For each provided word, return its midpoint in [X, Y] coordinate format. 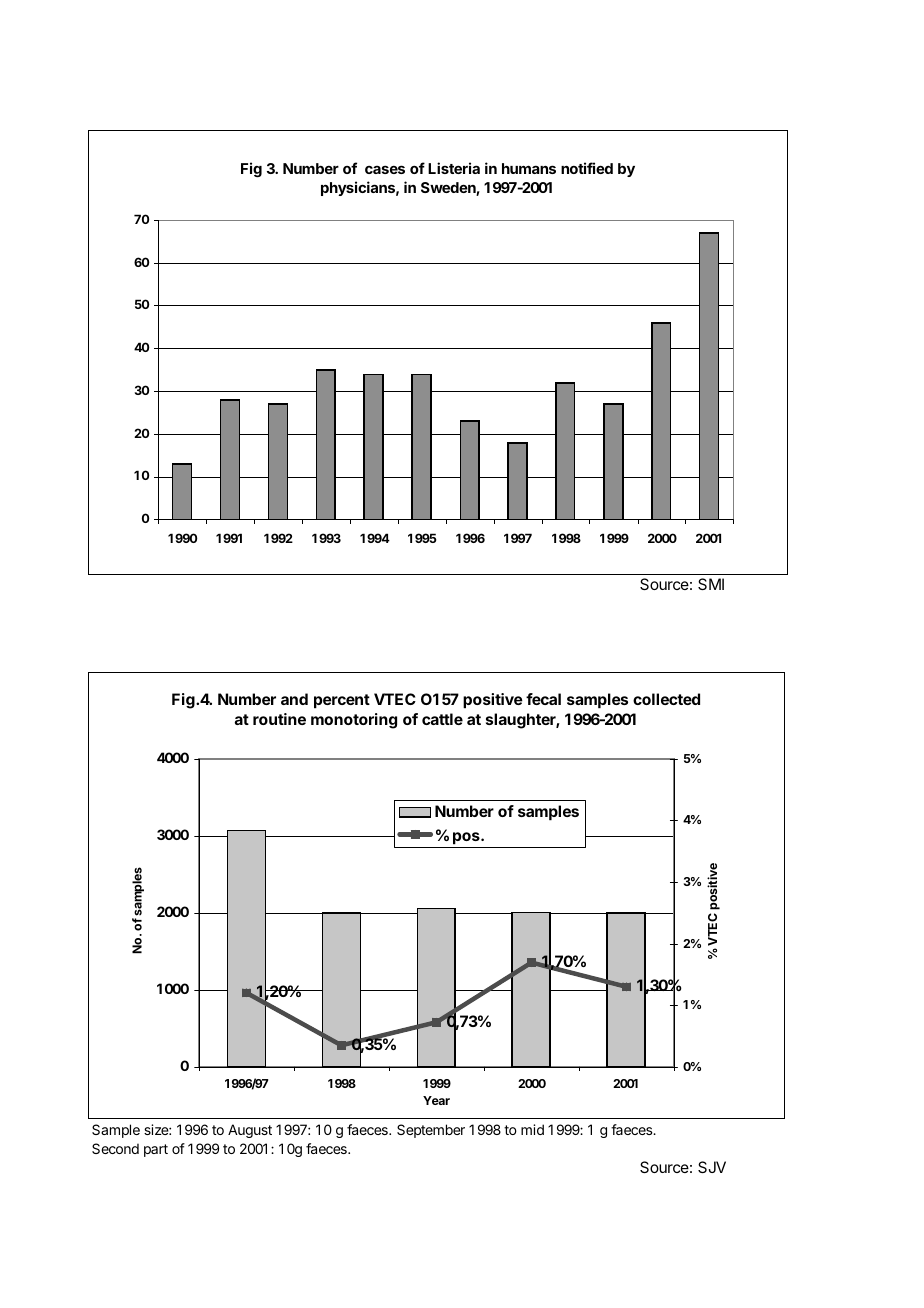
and [294, 699]
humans [529, 168]
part [156, 1150]
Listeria [454, 168]
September [431, 1131]
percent [342, 701]
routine [279, 719]
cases [385, 169]
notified [587, 168]
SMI [711, 584]
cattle [442, 719]
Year [436, 1100]
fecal [543, 699]
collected [666, 699]
